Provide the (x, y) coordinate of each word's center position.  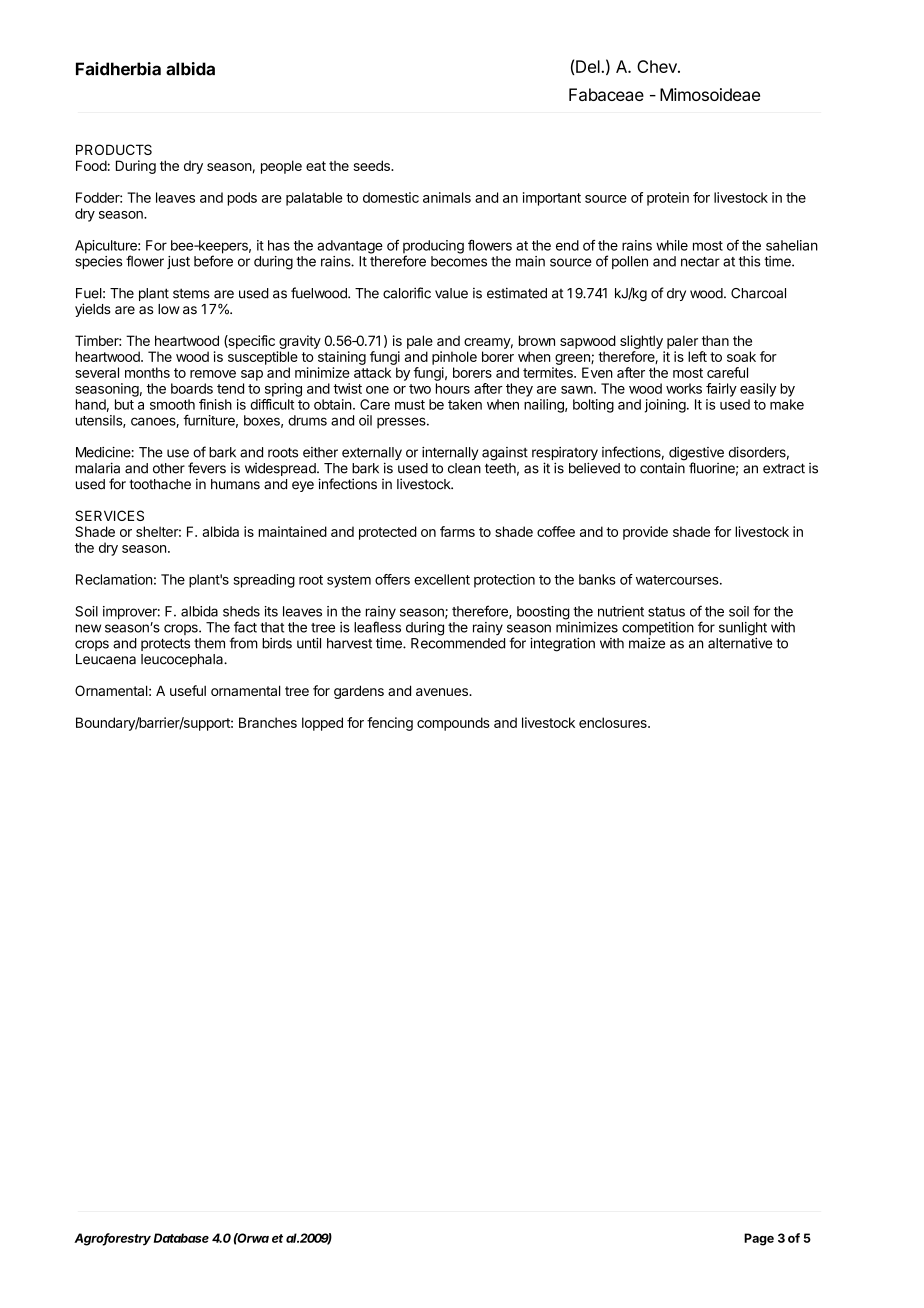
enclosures (614, 722)
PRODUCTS (114, 149)
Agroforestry (112, 1239)
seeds (372, 165)
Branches (268, 722)
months (147, 372)
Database (181, 1238)
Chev (658, 66)
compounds (453, 724)
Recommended (458, 643)
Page (759, 1239)
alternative (740, 643)
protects (165, 644)
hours (453, 388)
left (697, 356)
